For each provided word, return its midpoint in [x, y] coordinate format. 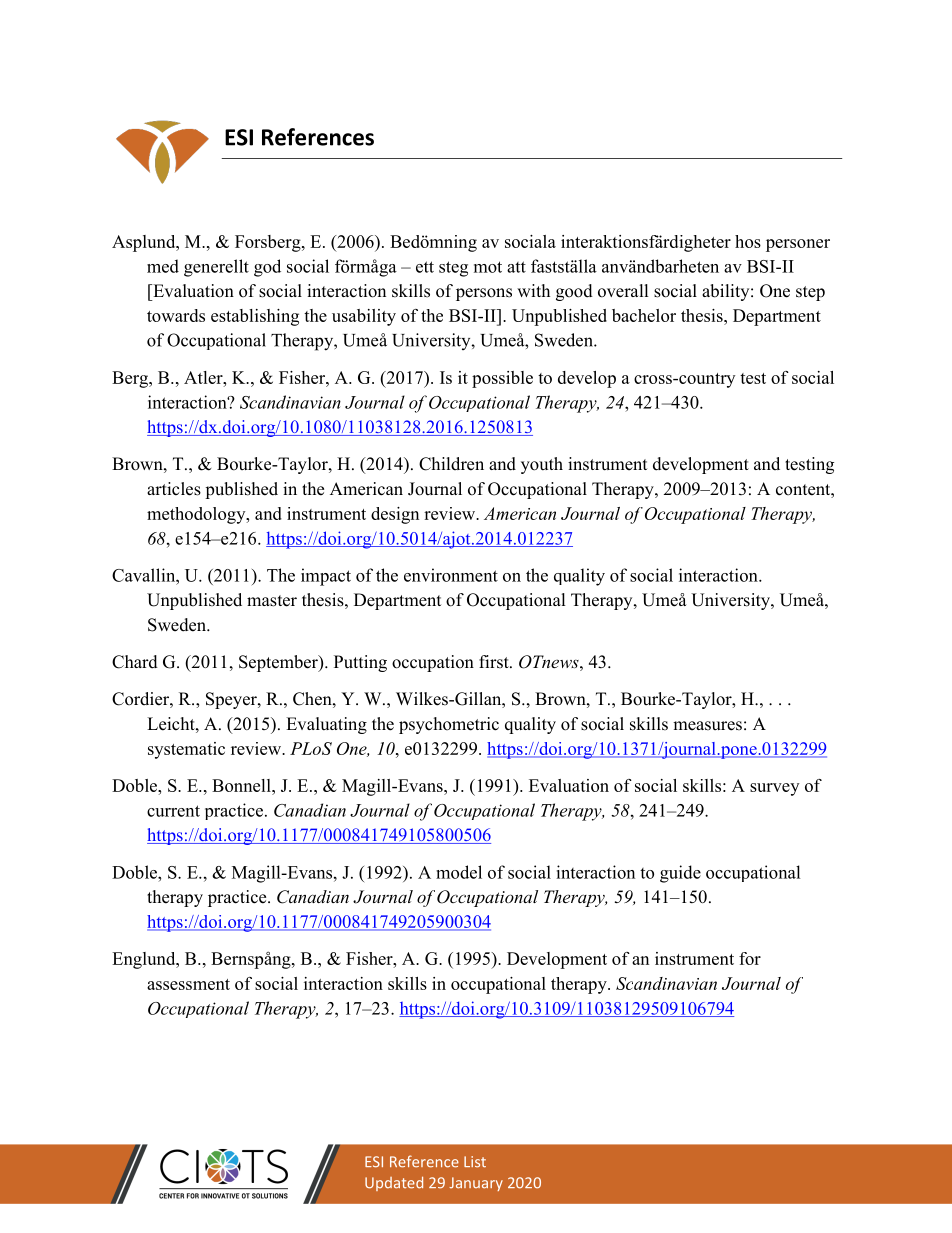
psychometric [449, 725]
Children [451, 464]
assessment [188, 984]
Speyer [232, 700]
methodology [197, 515]
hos [748, 241]
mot [488, 267]
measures [707, 726]
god [267, 268]
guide [680, 874]
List [475, 1162]
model [459, 872]
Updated [394, 1183]
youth [542, 465]
